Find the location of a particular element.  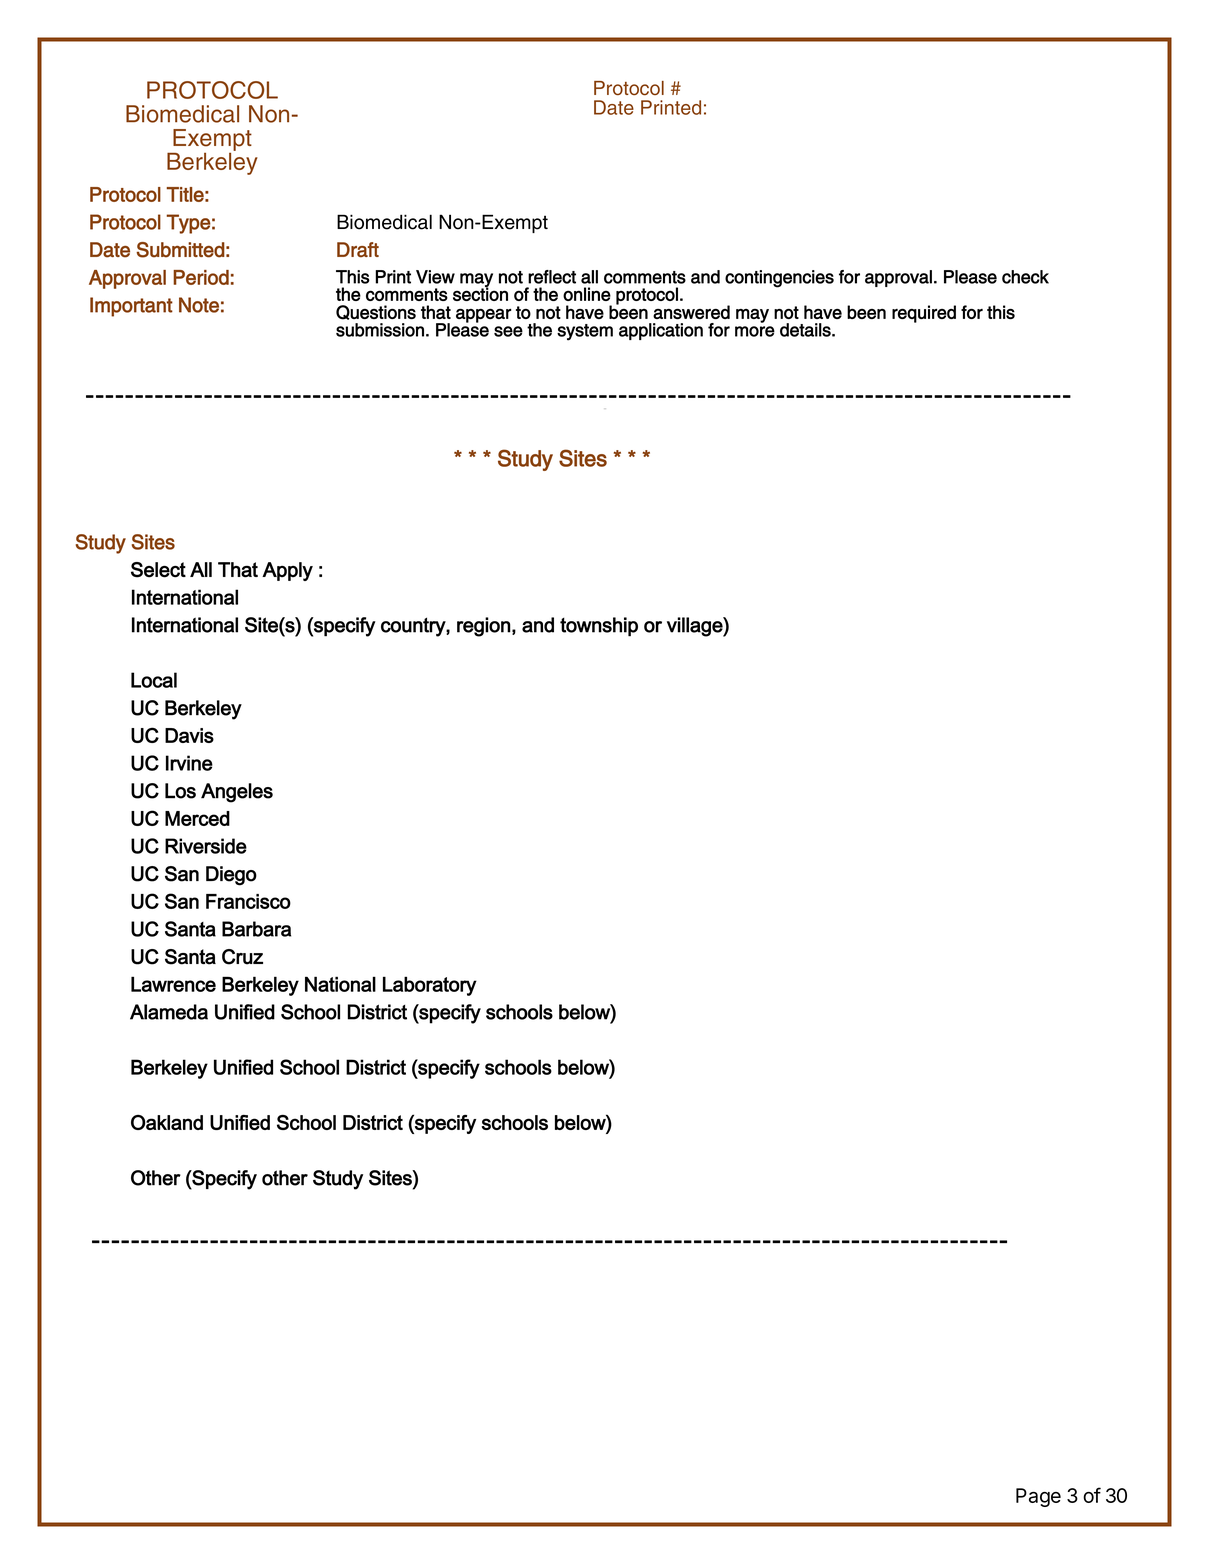

required is located at coordinates (924, 314).
